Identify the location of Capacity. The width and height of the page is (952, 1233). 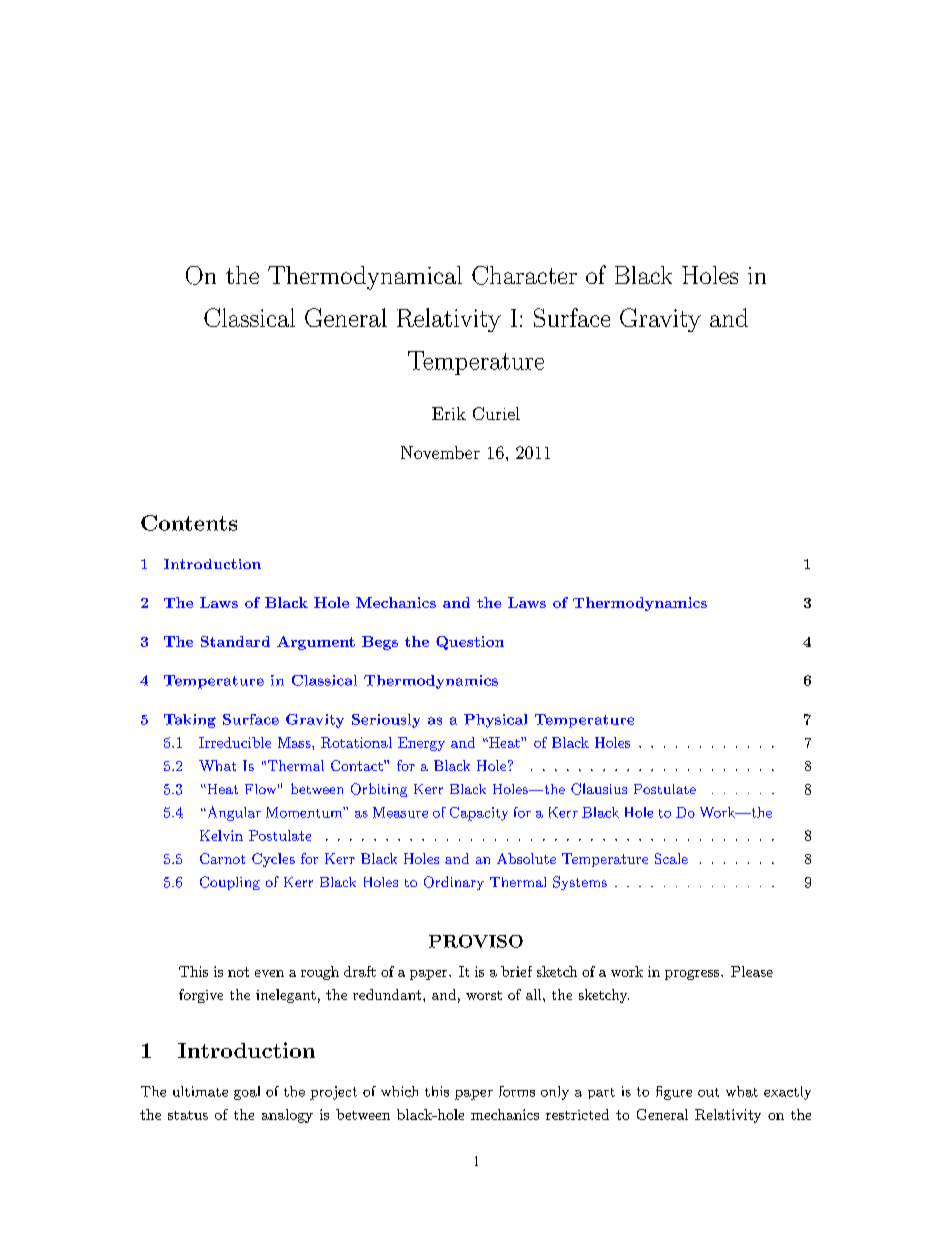
(479, 814).
